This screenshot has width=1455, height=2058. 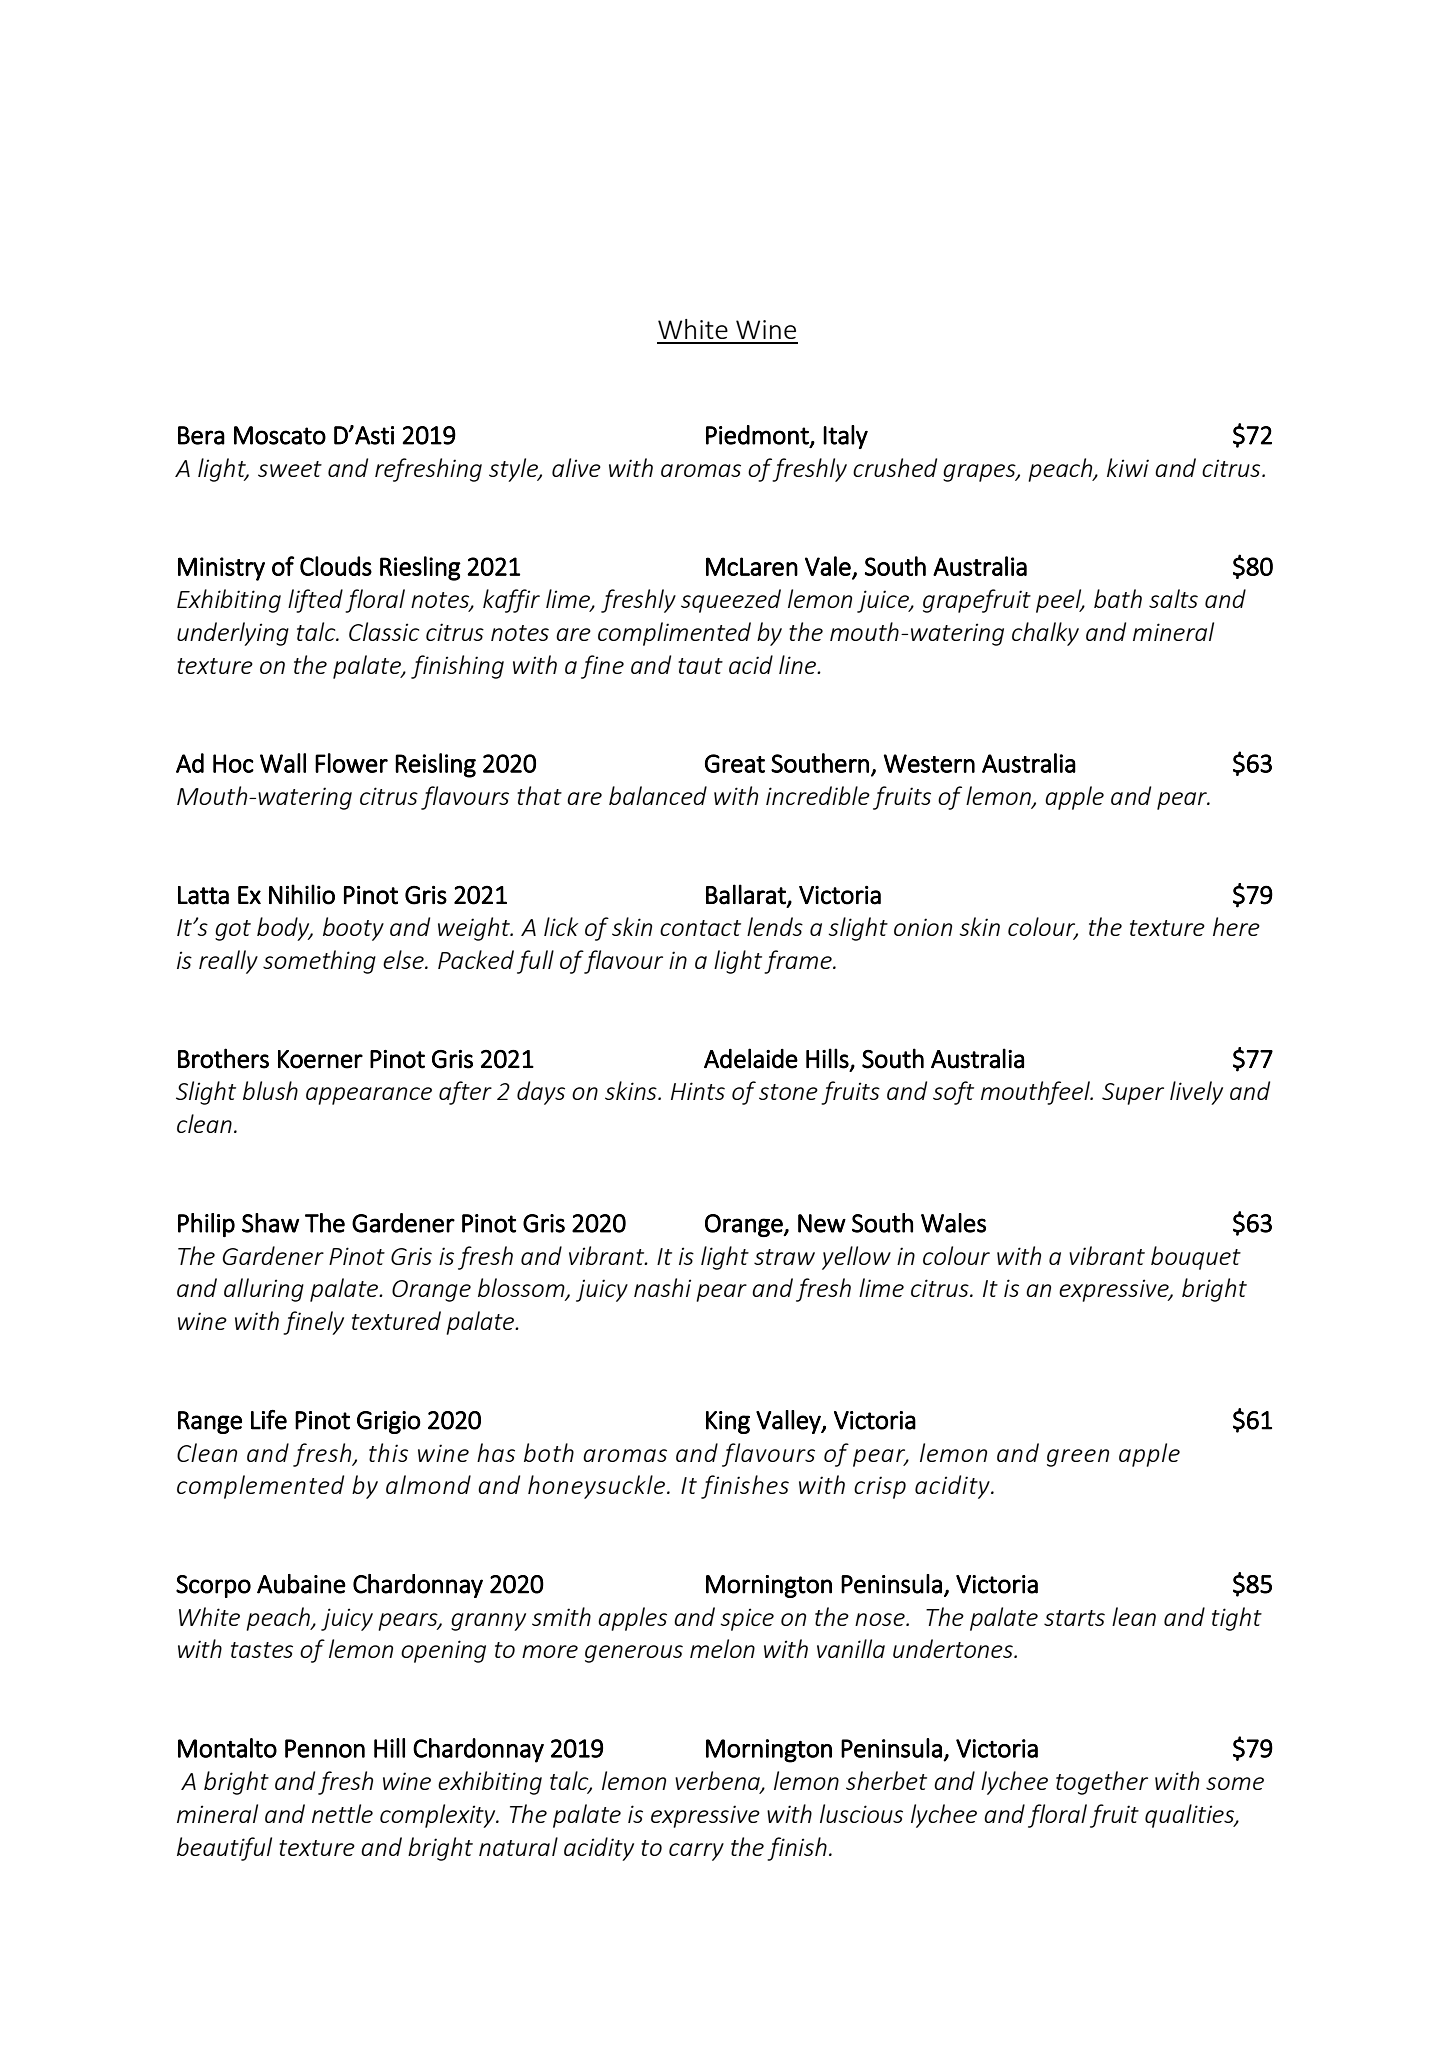 What do you see at coordinates (290, 469) in the screenshot?
I see `sweet` at bounding box center [290, 469].
